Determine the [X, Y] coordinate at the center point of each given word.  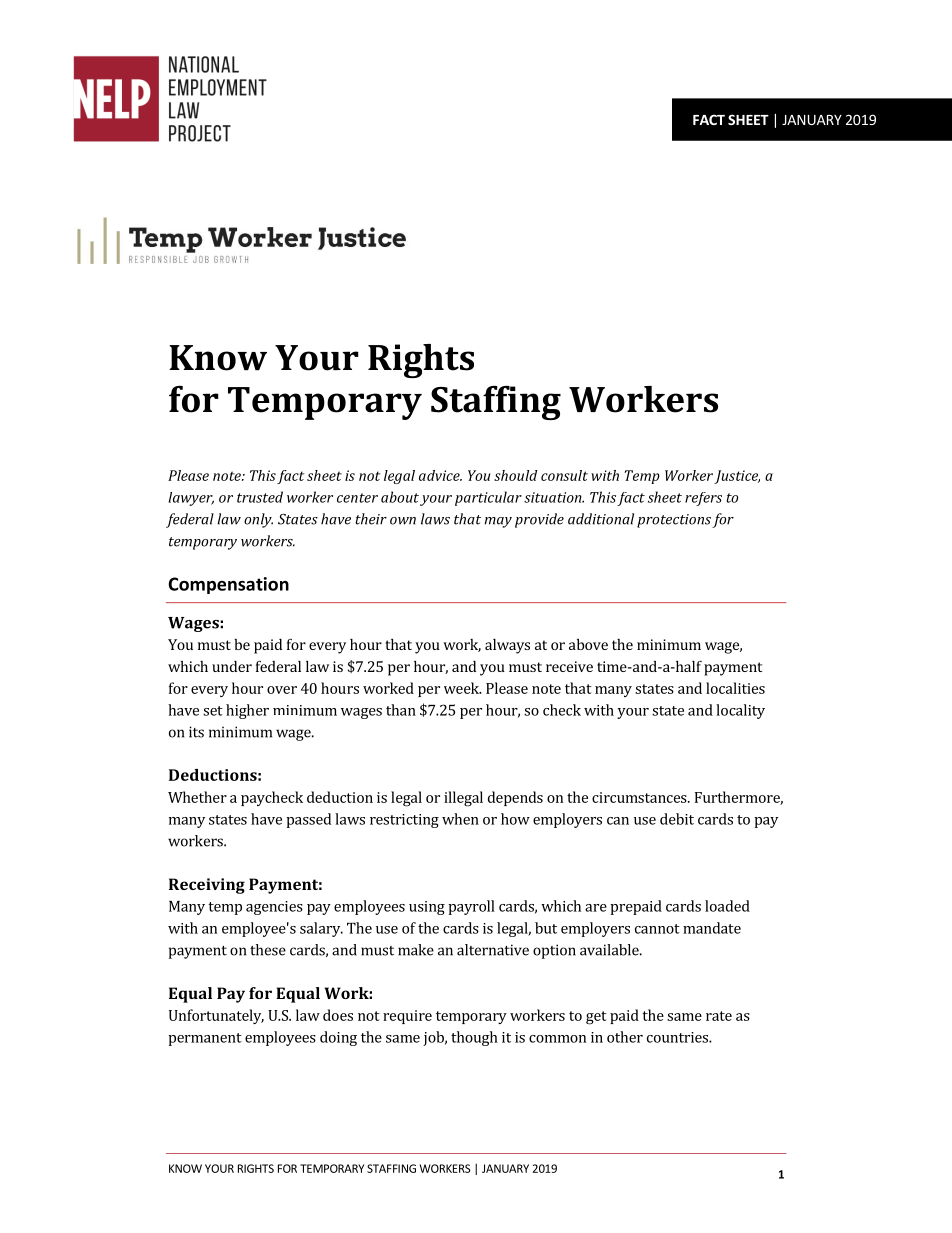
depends [515, 798]
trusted [260, 497]
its [196, 732]
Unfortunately [216, 1016]
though [474, 1038]
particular [488, 498]
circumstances [640, 797]
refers [703, 499]
